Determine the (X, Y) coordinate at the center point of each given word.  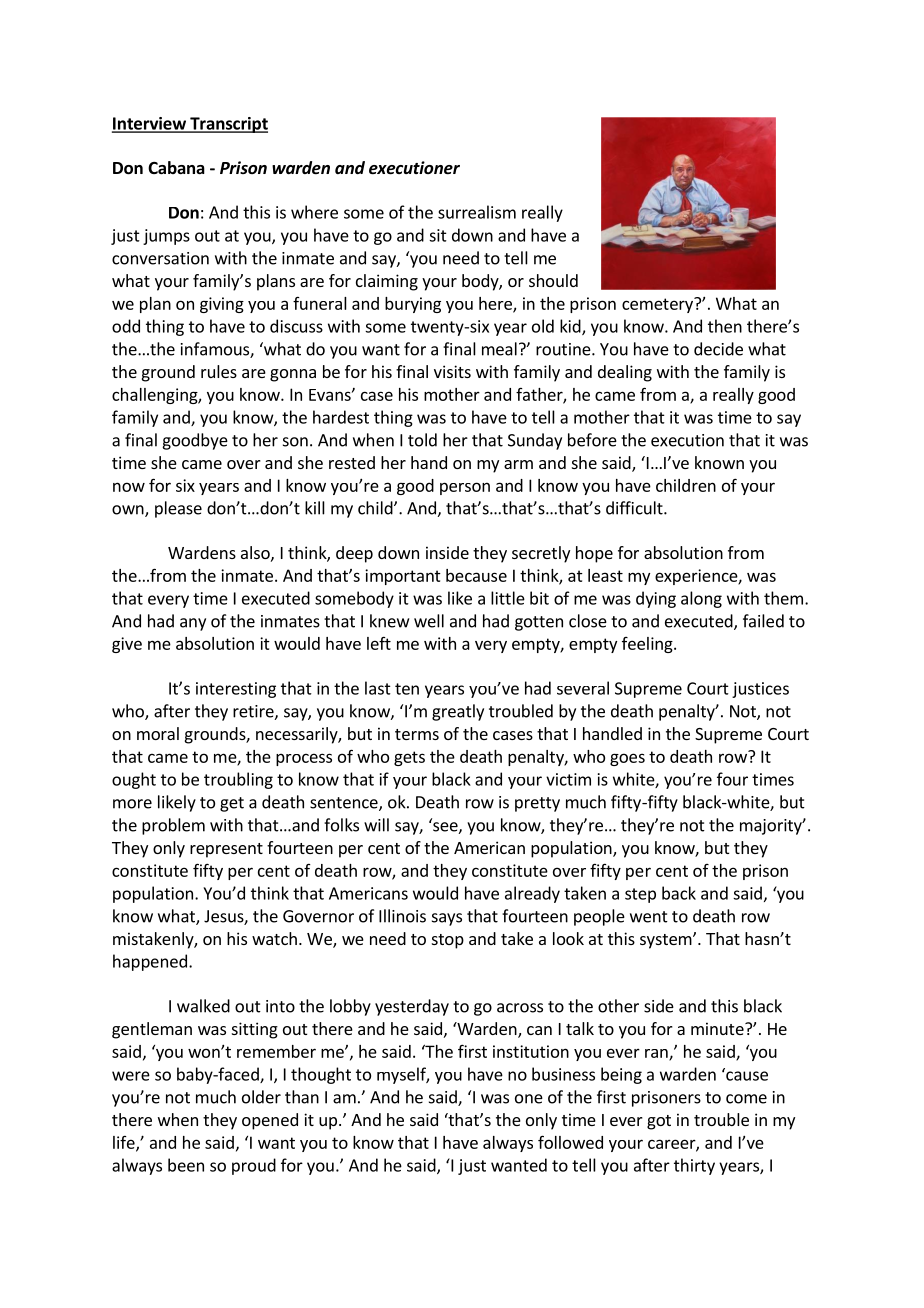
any (193, 624)
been (186, 1165)
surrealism (477, 212)
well (429, 621)
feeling (648, 645)
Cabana (176, 167)
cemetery (658, 305)
